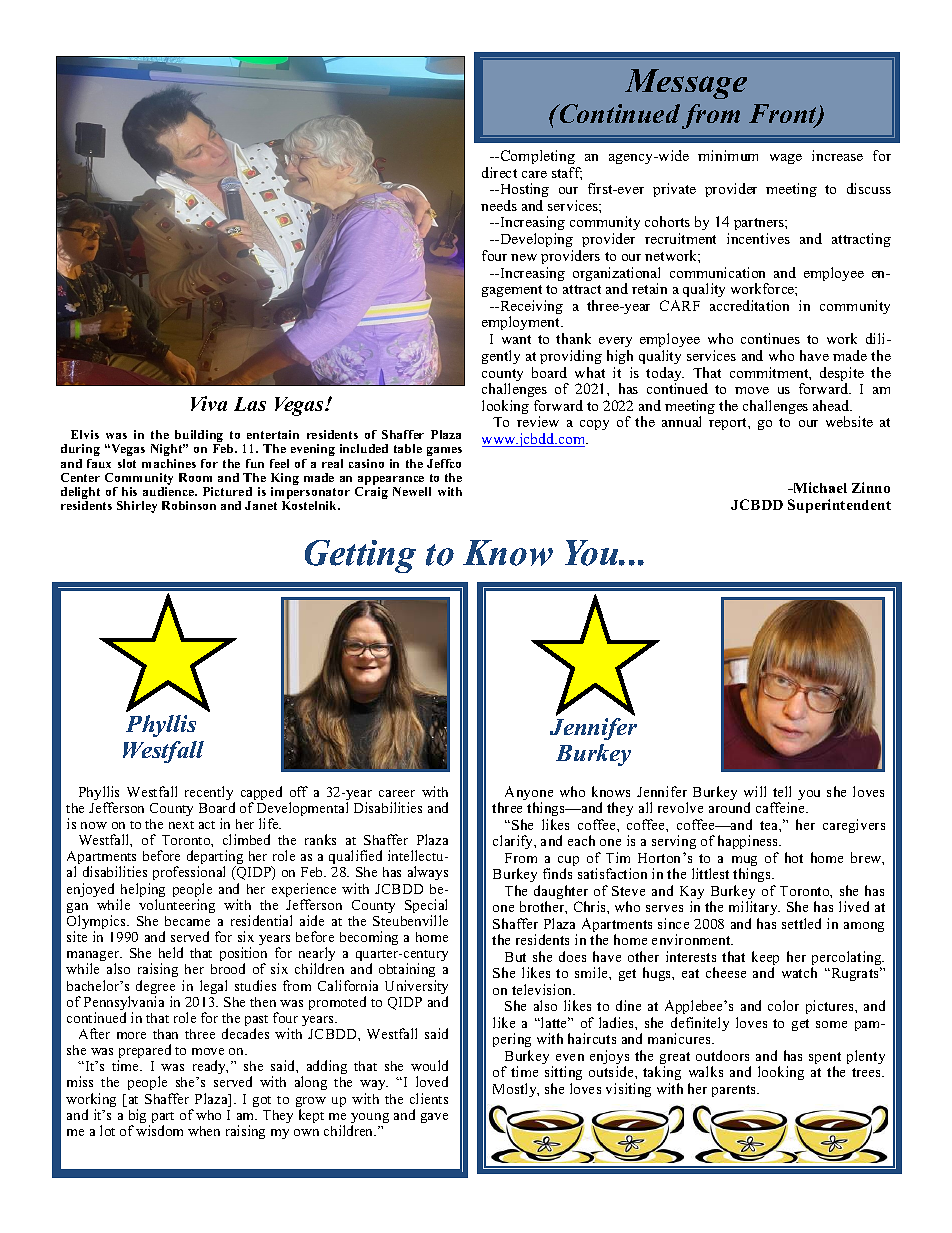 Image resolution: width=952 pixels, height=1233 pixels. I want to click on Michael, so click(819, 487).
